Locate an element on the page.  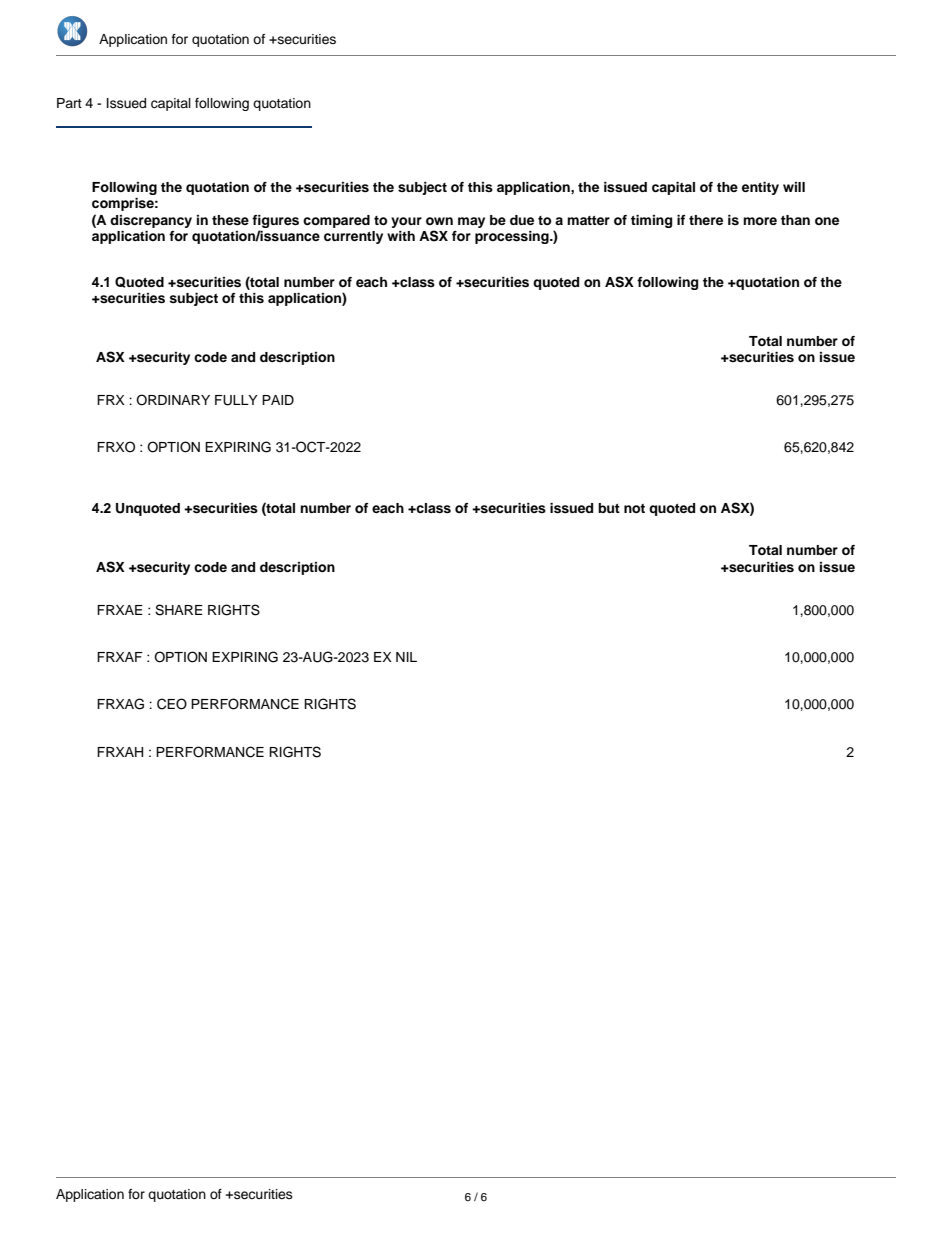
but is located at coordinates (609, 508).
